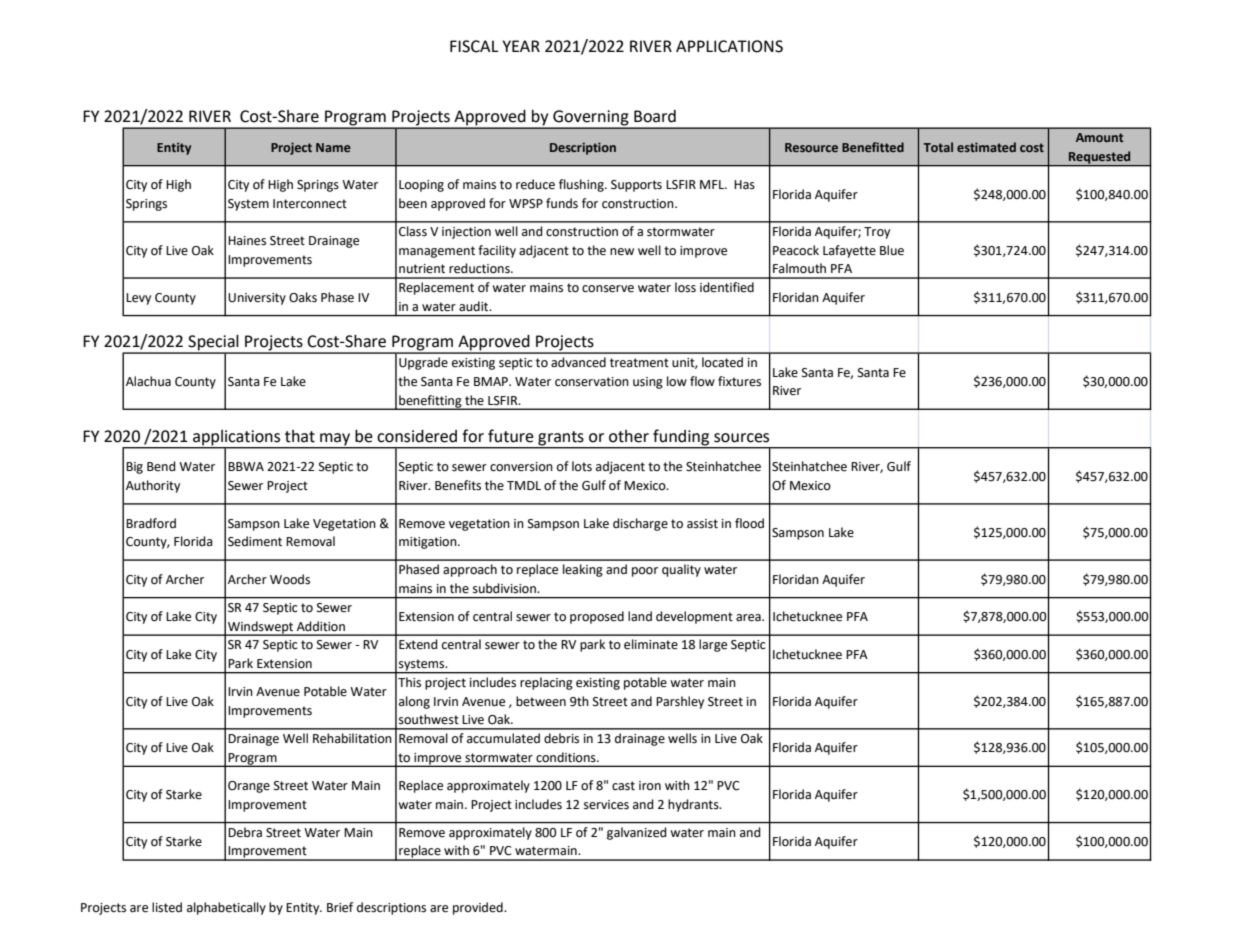 This screenshot has width=1233, height=952. Describe the element at coordinates (257, 299) in the screenshot. I see `University` at that location.
